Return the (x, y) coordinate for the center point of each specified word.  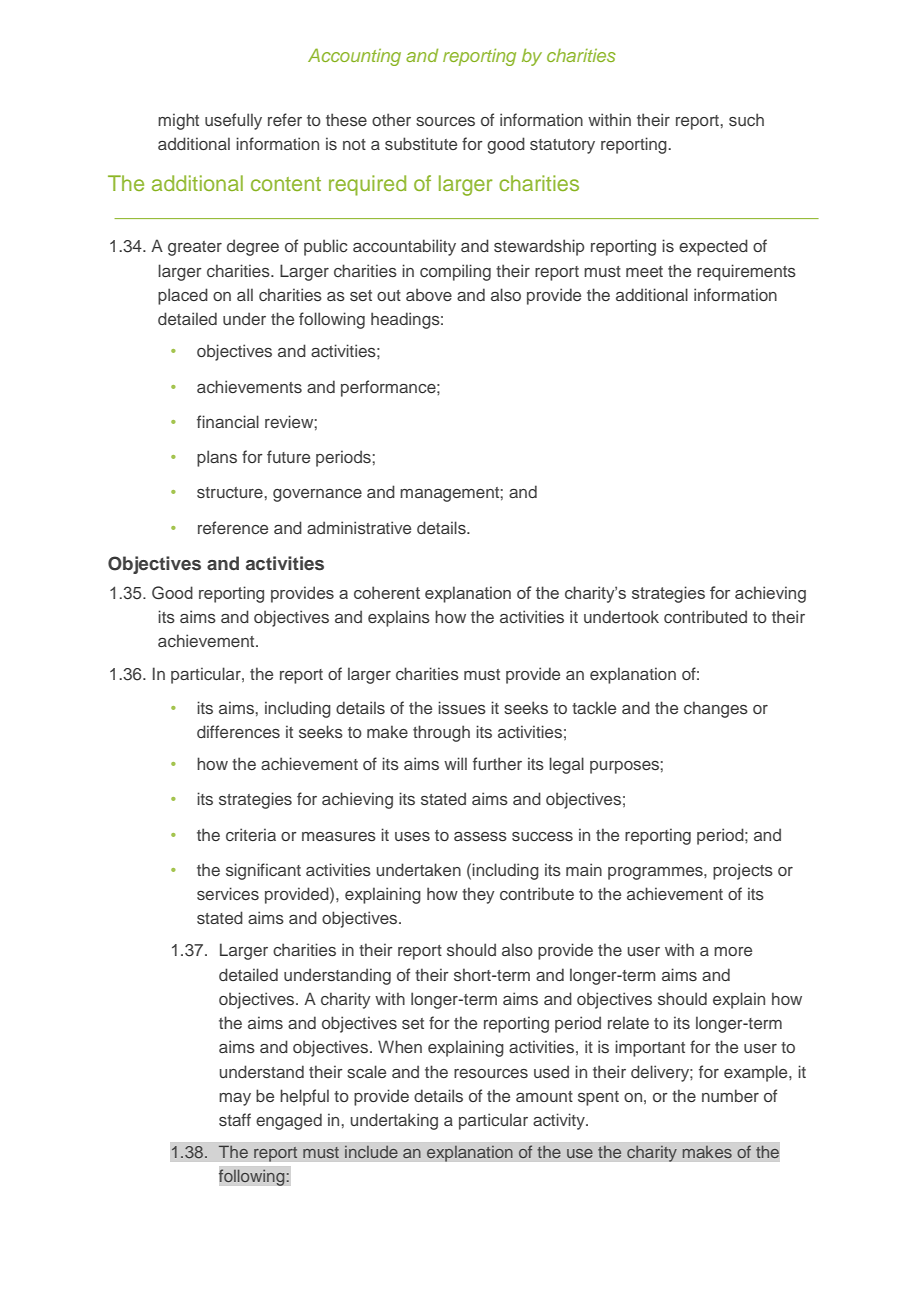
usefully (233, 121)
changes (716, 709)
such (746, 119)
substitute (421, 143)
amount (544, 1096)
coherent (387, 592)
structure (230, 492)
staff (235, 1119)
